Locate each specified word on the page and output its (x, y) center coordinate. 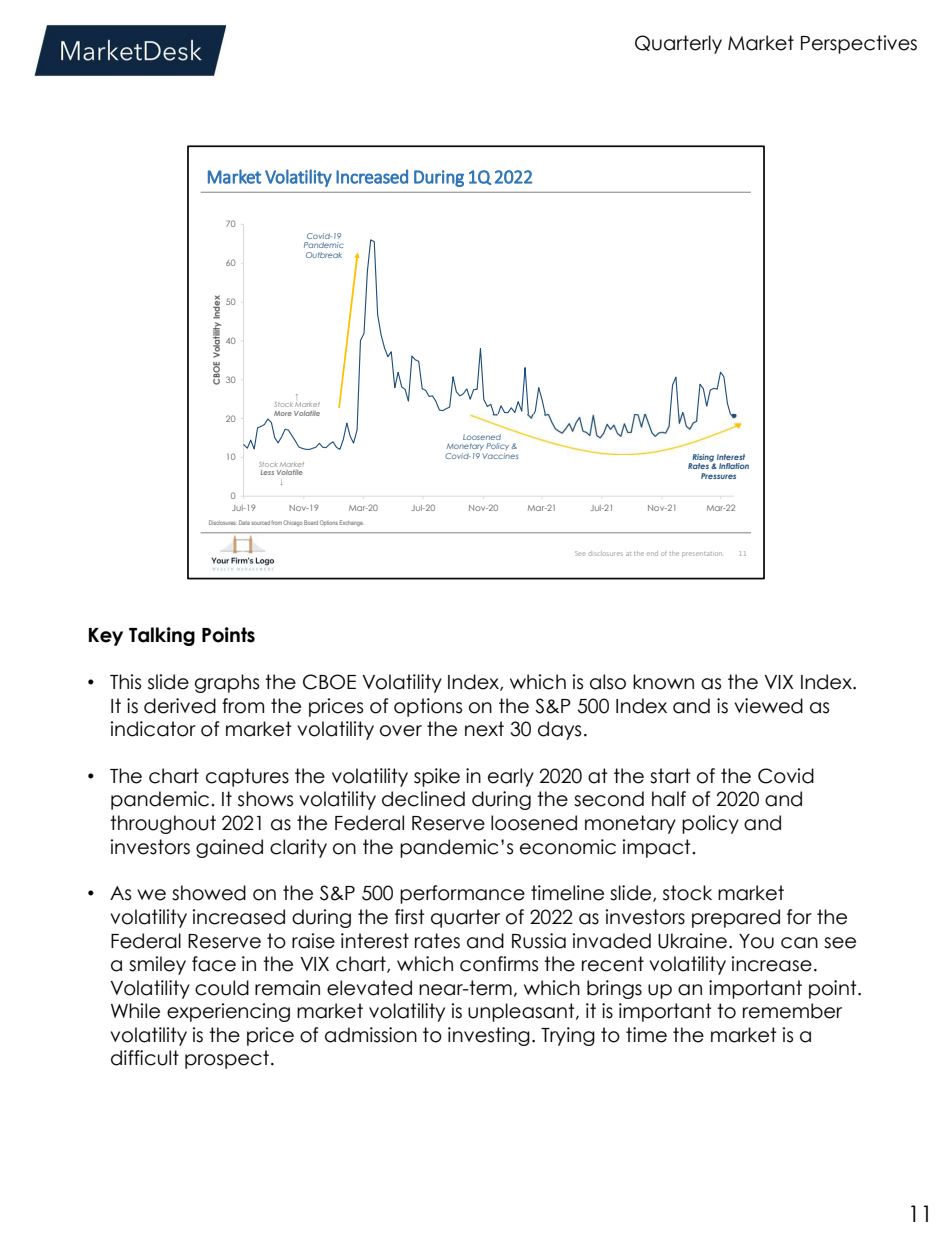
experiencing (228, 1012)
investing (489, 1036)
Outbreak (324, 255)
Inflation (734, 466)
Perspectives (859, 44)
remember (792, 1011)
